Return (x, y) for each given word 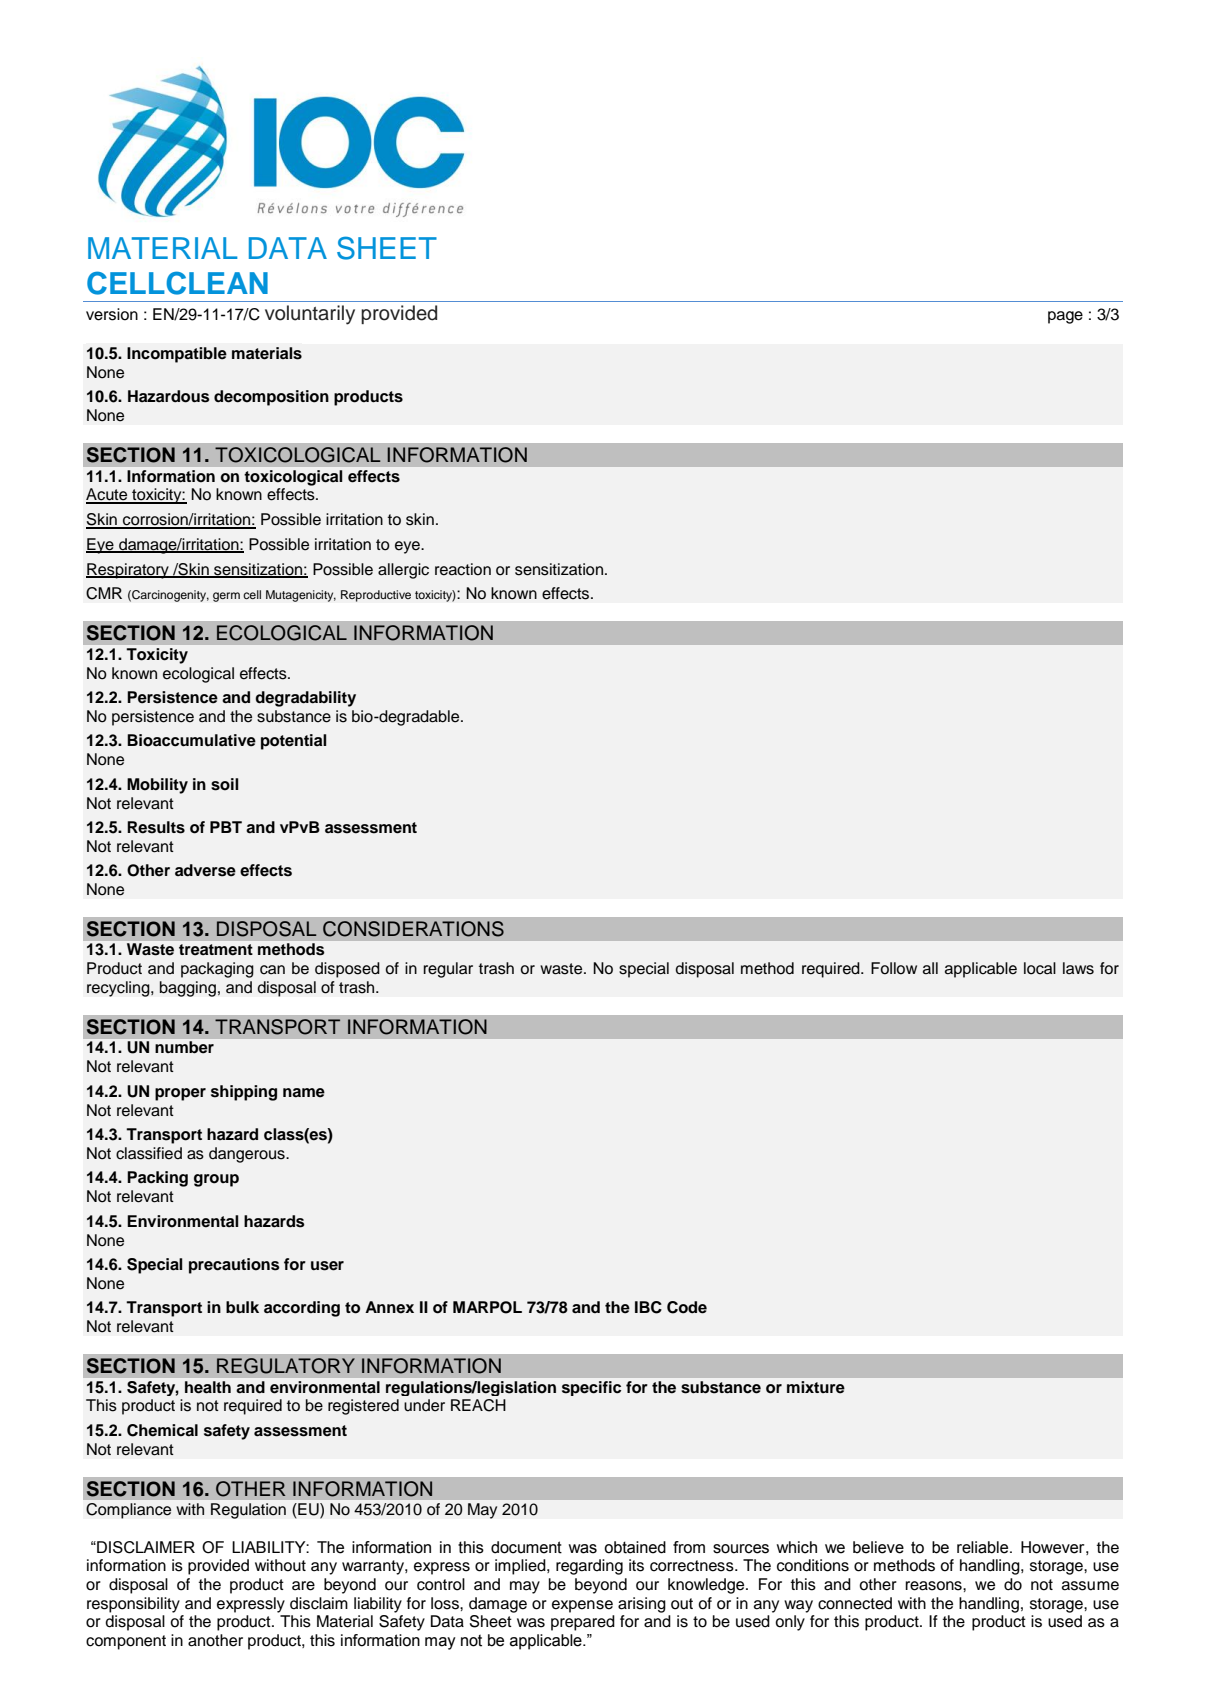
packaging (217, 970)
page (1065, 317)
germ (226, 597)
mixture (815, 1387)
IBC (648, 1307)
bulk (242, 1307)
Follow (894, 968)
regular (448, 970)
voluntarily (310, 315)
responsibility (133, 1605)
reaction (463, 569)
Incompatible (177, 355)
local (1040, 968)
